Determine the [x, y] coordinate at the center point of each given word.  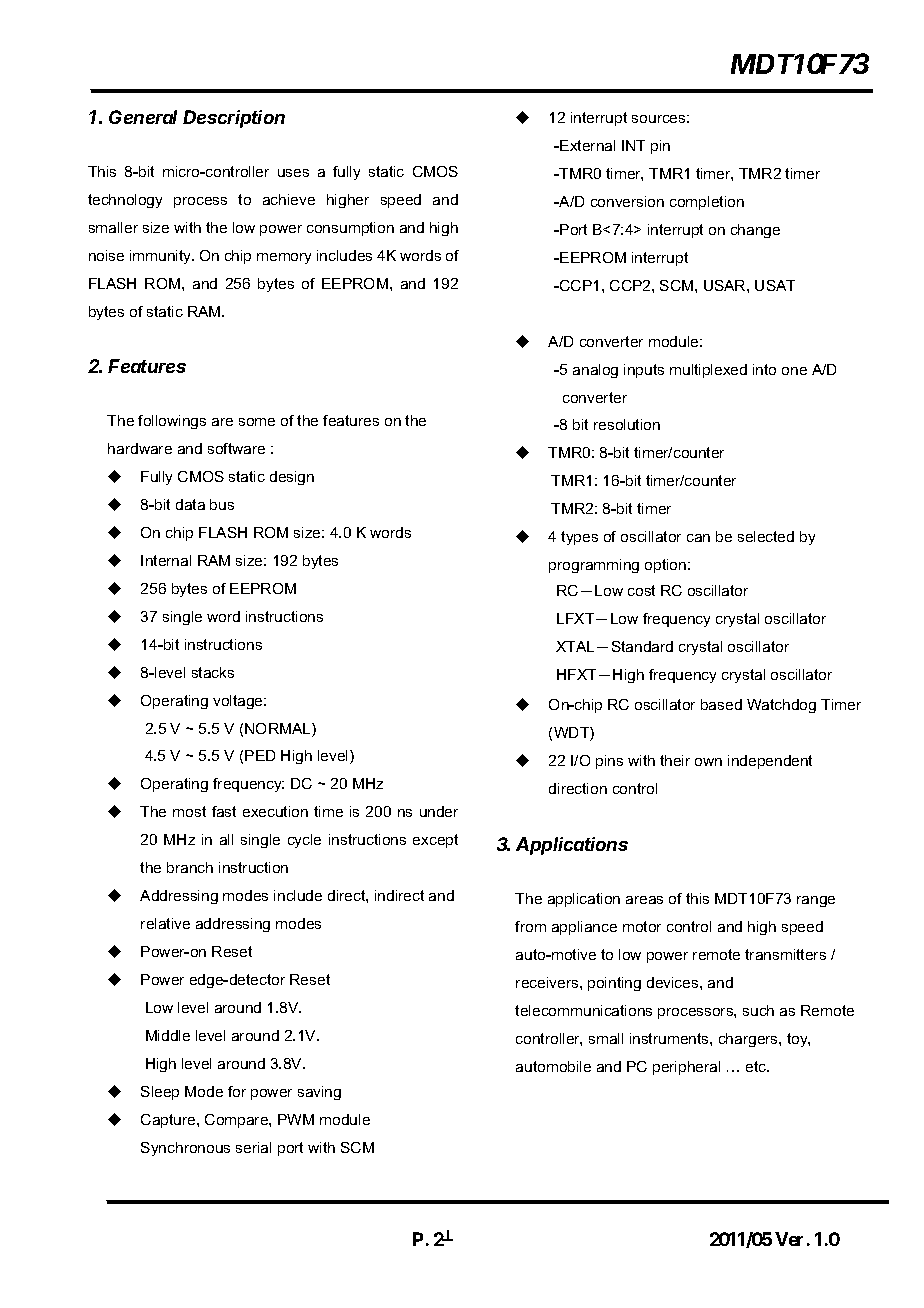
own [708, 762]
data [190, 504]
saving [319, 1093]
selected [766, 536]
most [189, 811]
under [439, 811]
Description [234, 119]
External [587, 145]
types [579, 538]
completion [707, 203]
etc [757, 1066]
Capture [169, 1121]
